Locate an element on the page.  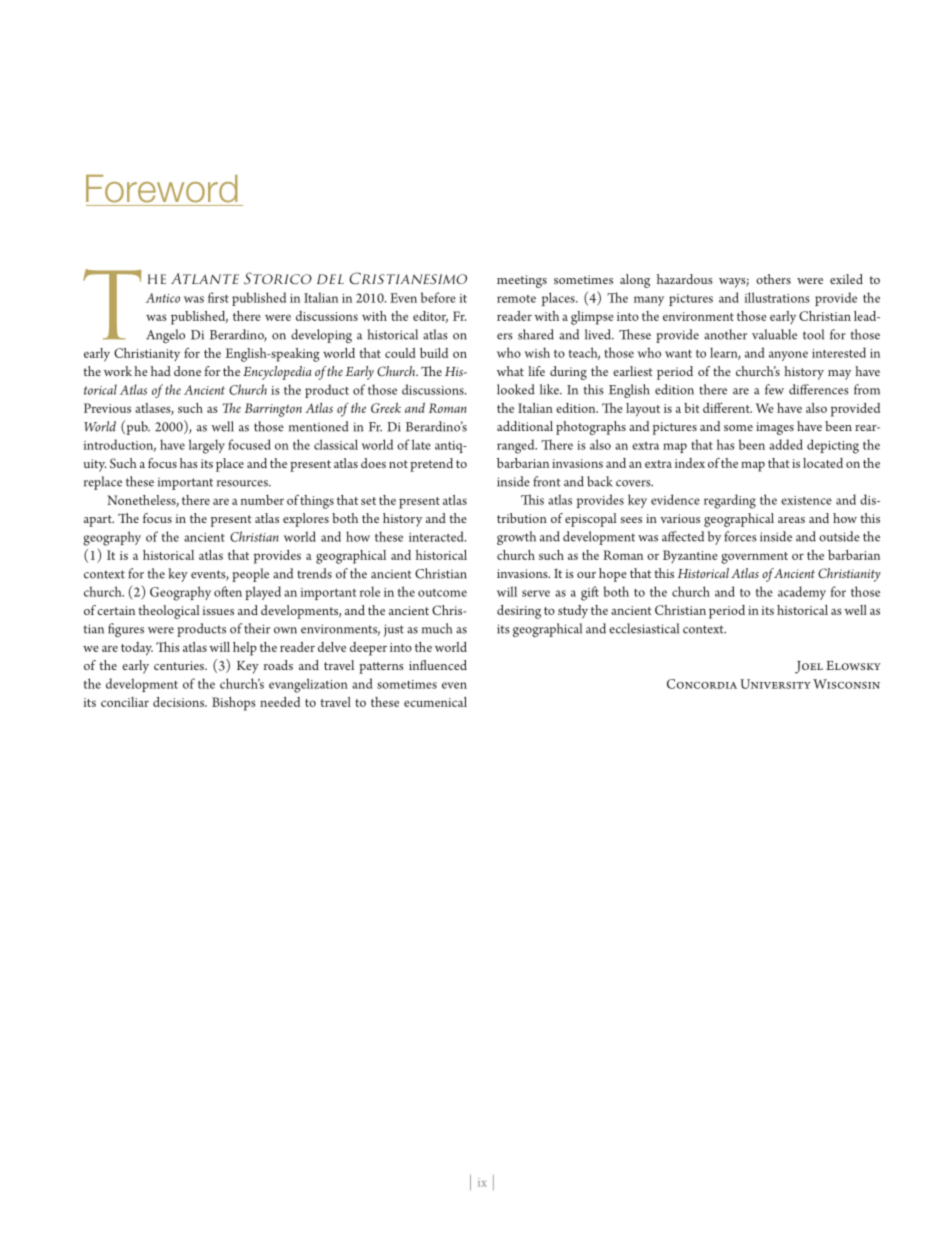
decisions is located at coordinates (180, 702).
